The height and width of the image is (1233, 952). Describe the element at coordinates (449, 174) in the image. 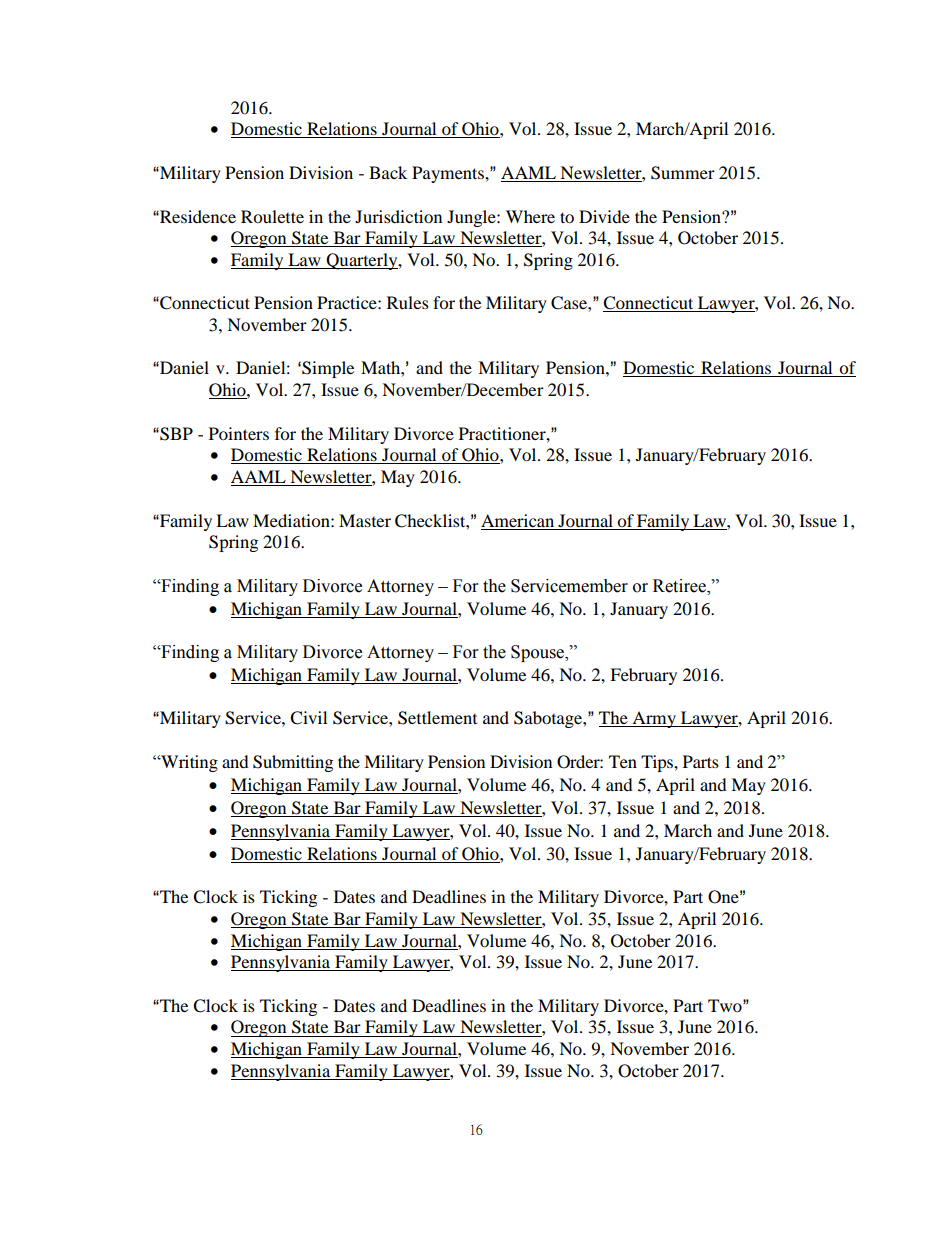

I see `Payments` at that location.
